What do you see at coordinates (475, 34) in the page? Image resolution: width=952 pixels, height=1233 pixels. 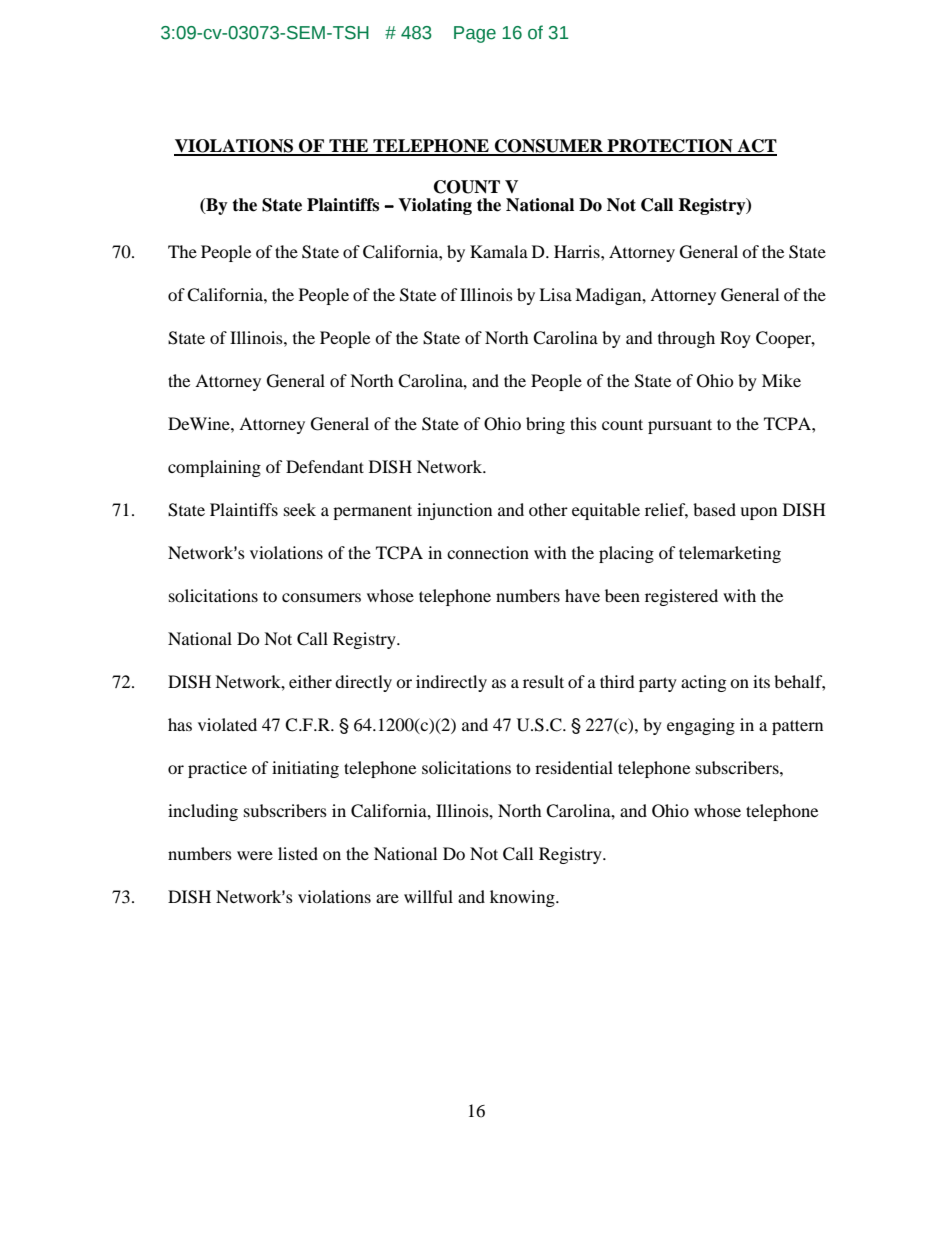 I see `Page` at bounding box center [475, 34].
